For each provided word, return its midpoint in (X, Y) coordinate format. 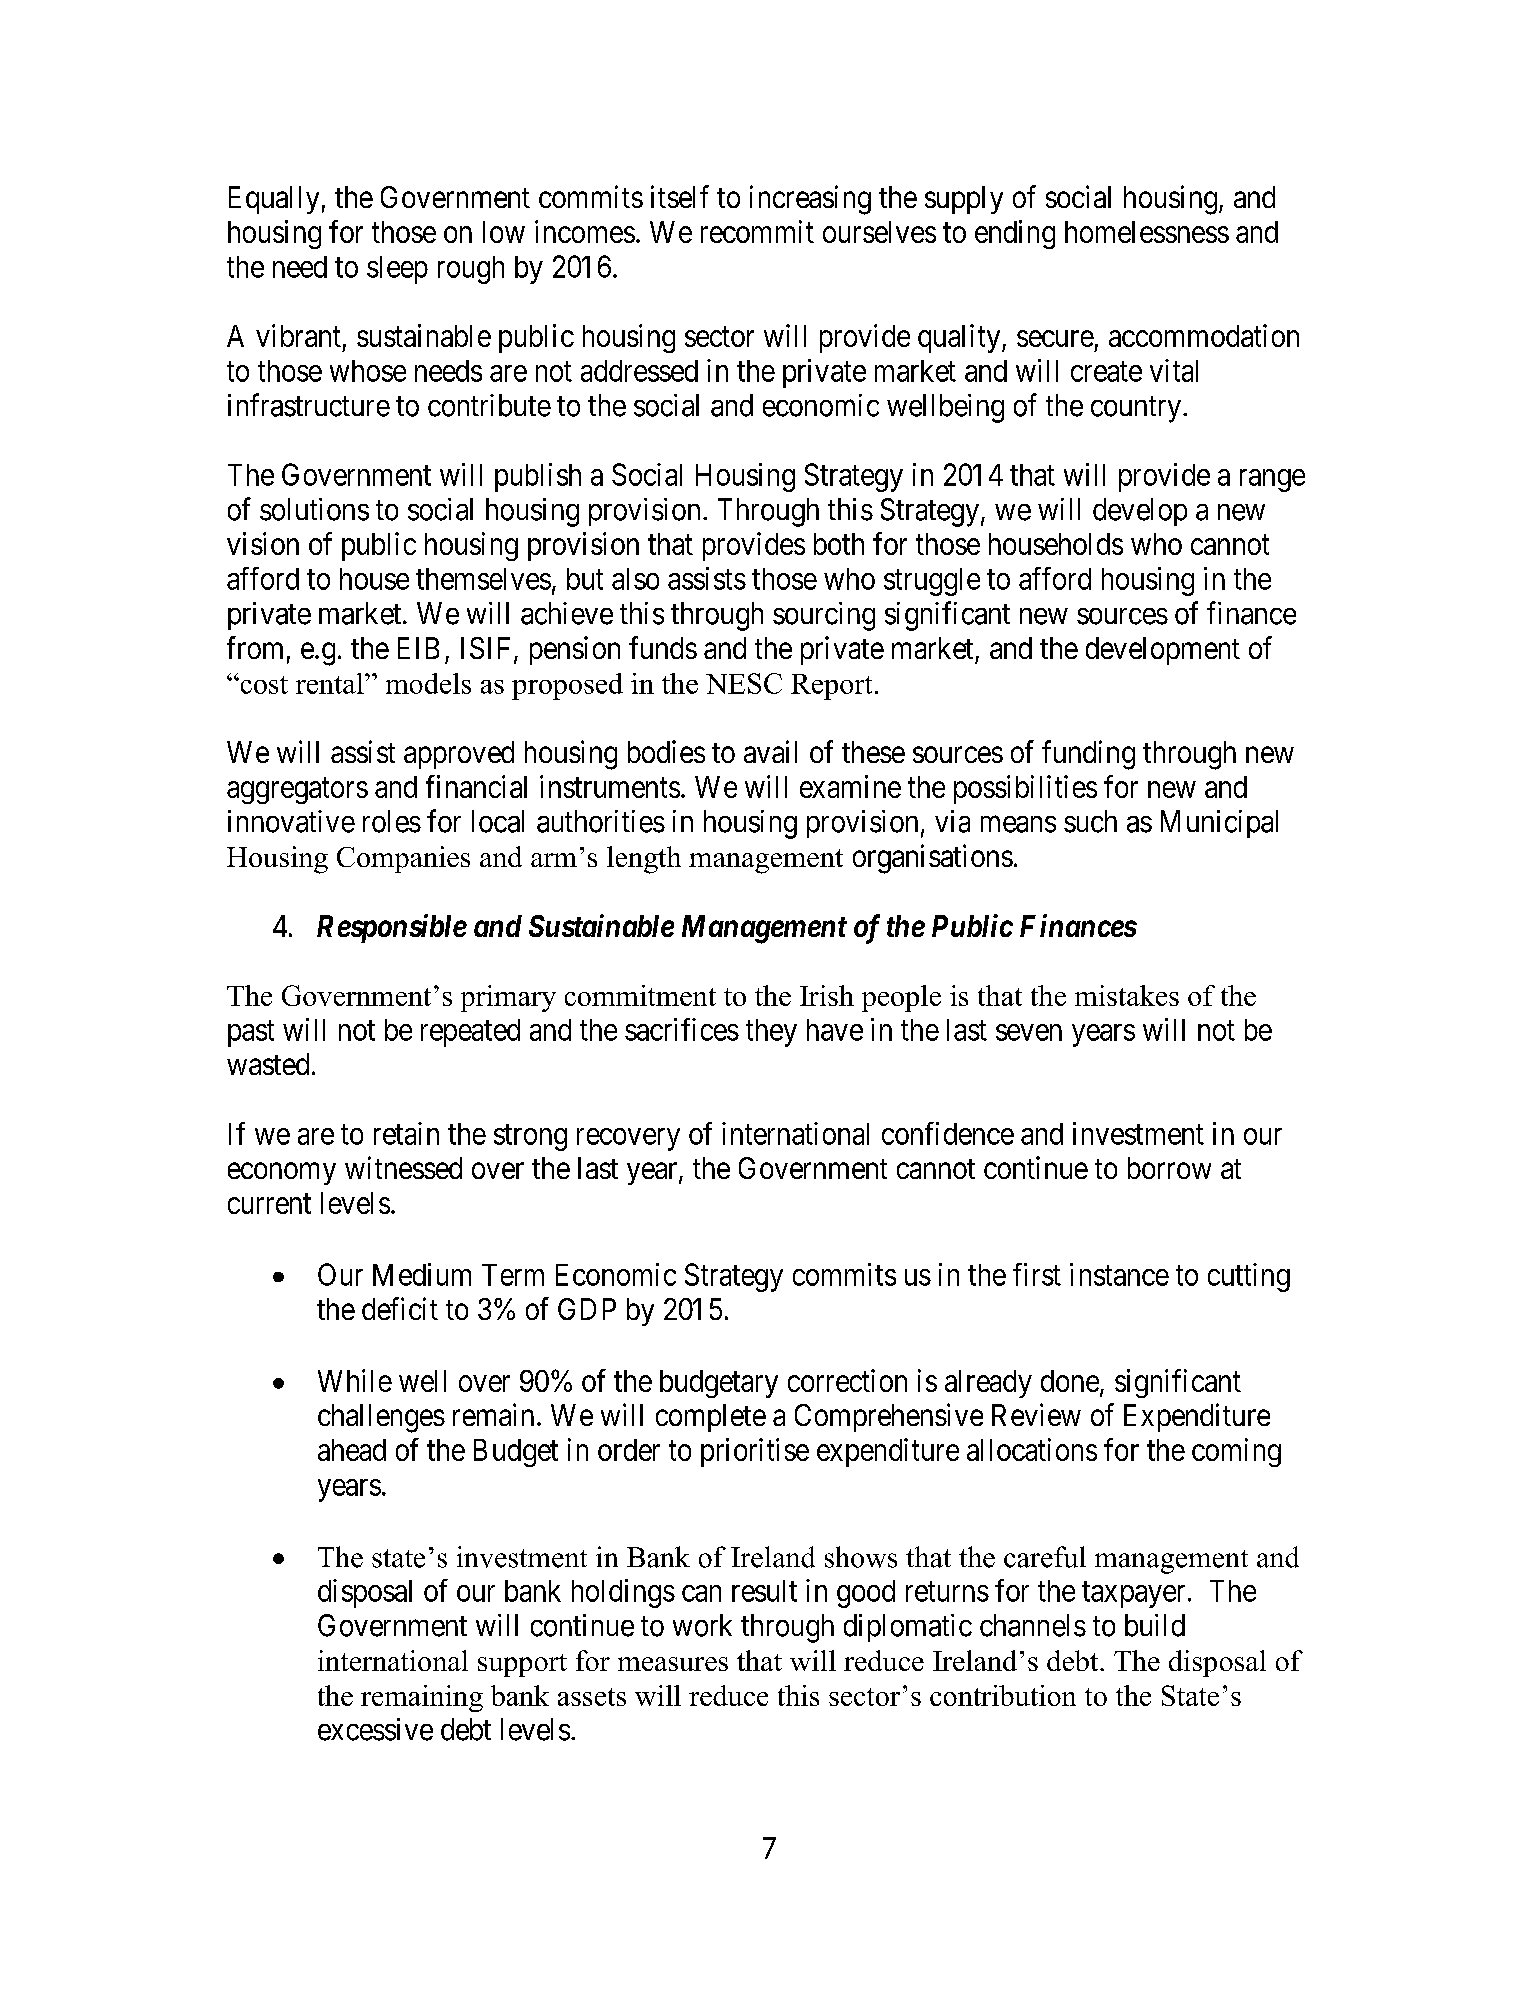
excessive (375, 1729)
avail (770, 751)
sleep (397, 270)
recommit (757, 231)
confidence (948, 1133)
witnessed (403, 1167)
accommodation (1204, 335)
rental (331, 683)
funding (1088, 755)
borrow (1169, 1168)
